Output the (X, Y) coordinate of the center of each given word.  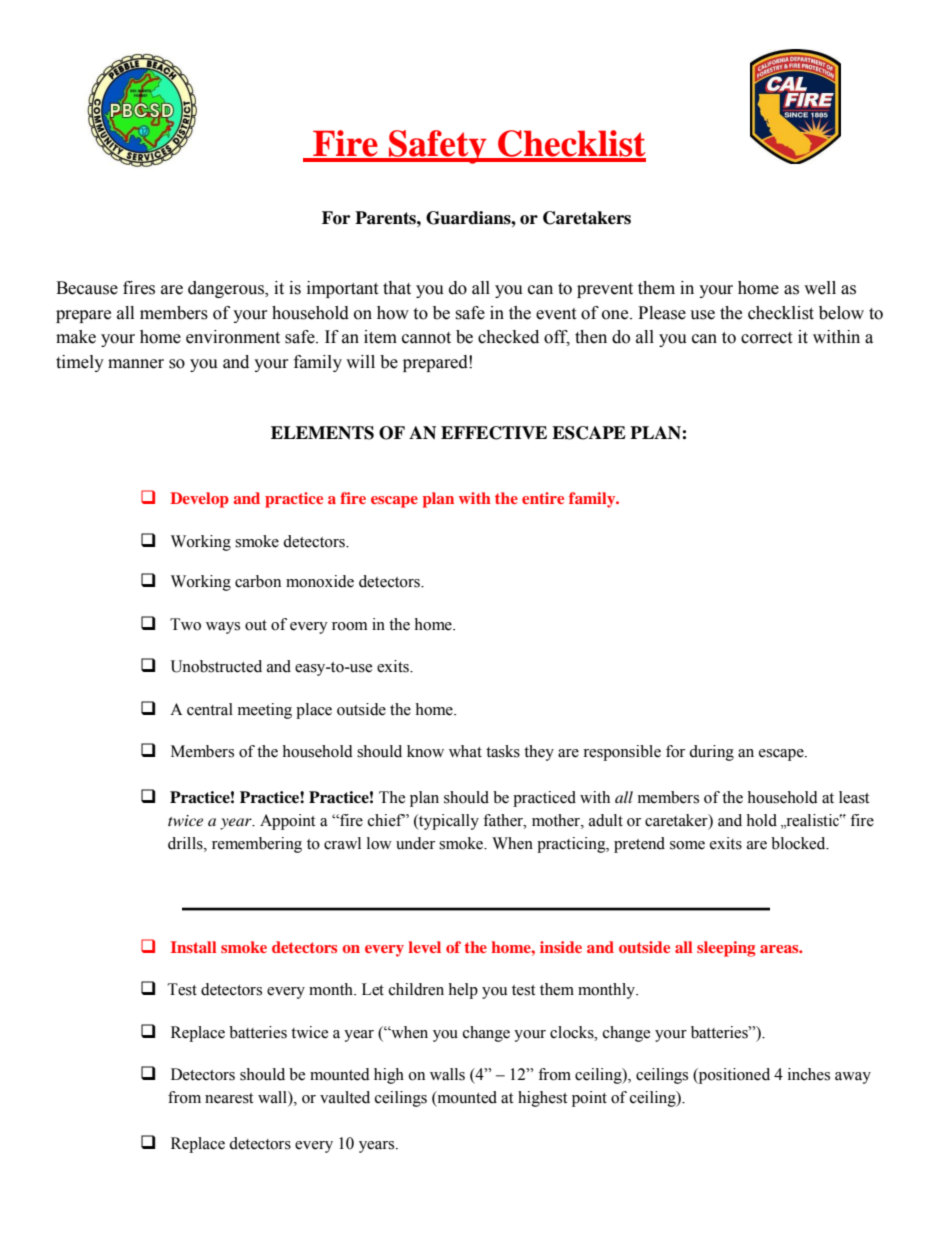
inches (809, 1074)
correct (766, 338)
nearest (229, 1098)
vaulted (345, 1097)
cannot (426, 338)
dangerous (227, 289)
